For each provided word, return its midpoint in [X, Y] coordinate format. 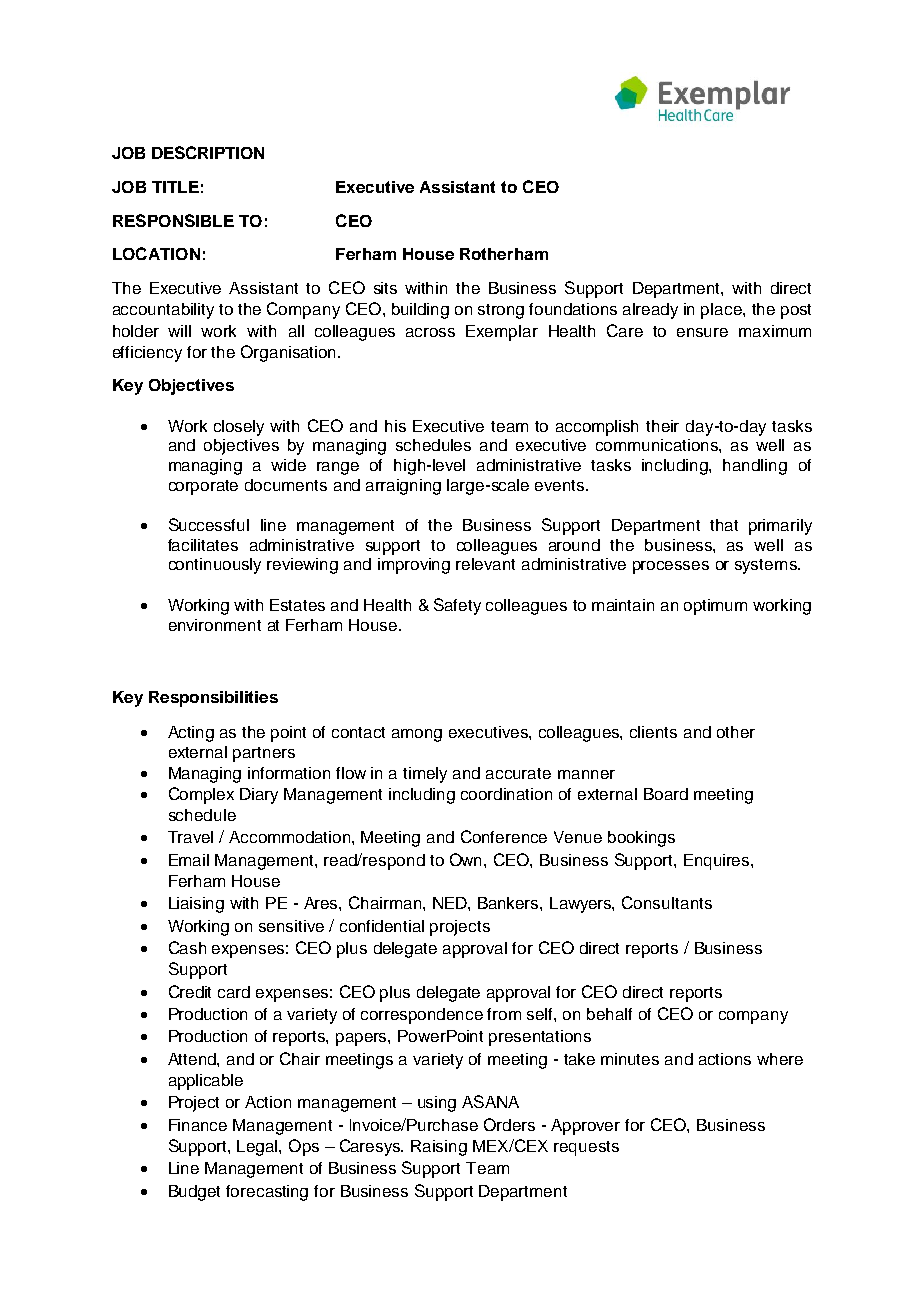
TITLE [175, 187]
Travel [190, 837]
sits [385, 288]
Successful [209, 524]
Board [666, 794]
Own [467, 859]
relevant [485, 564]
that [724, 525]
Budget [194, 1193]
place [722, 311]
